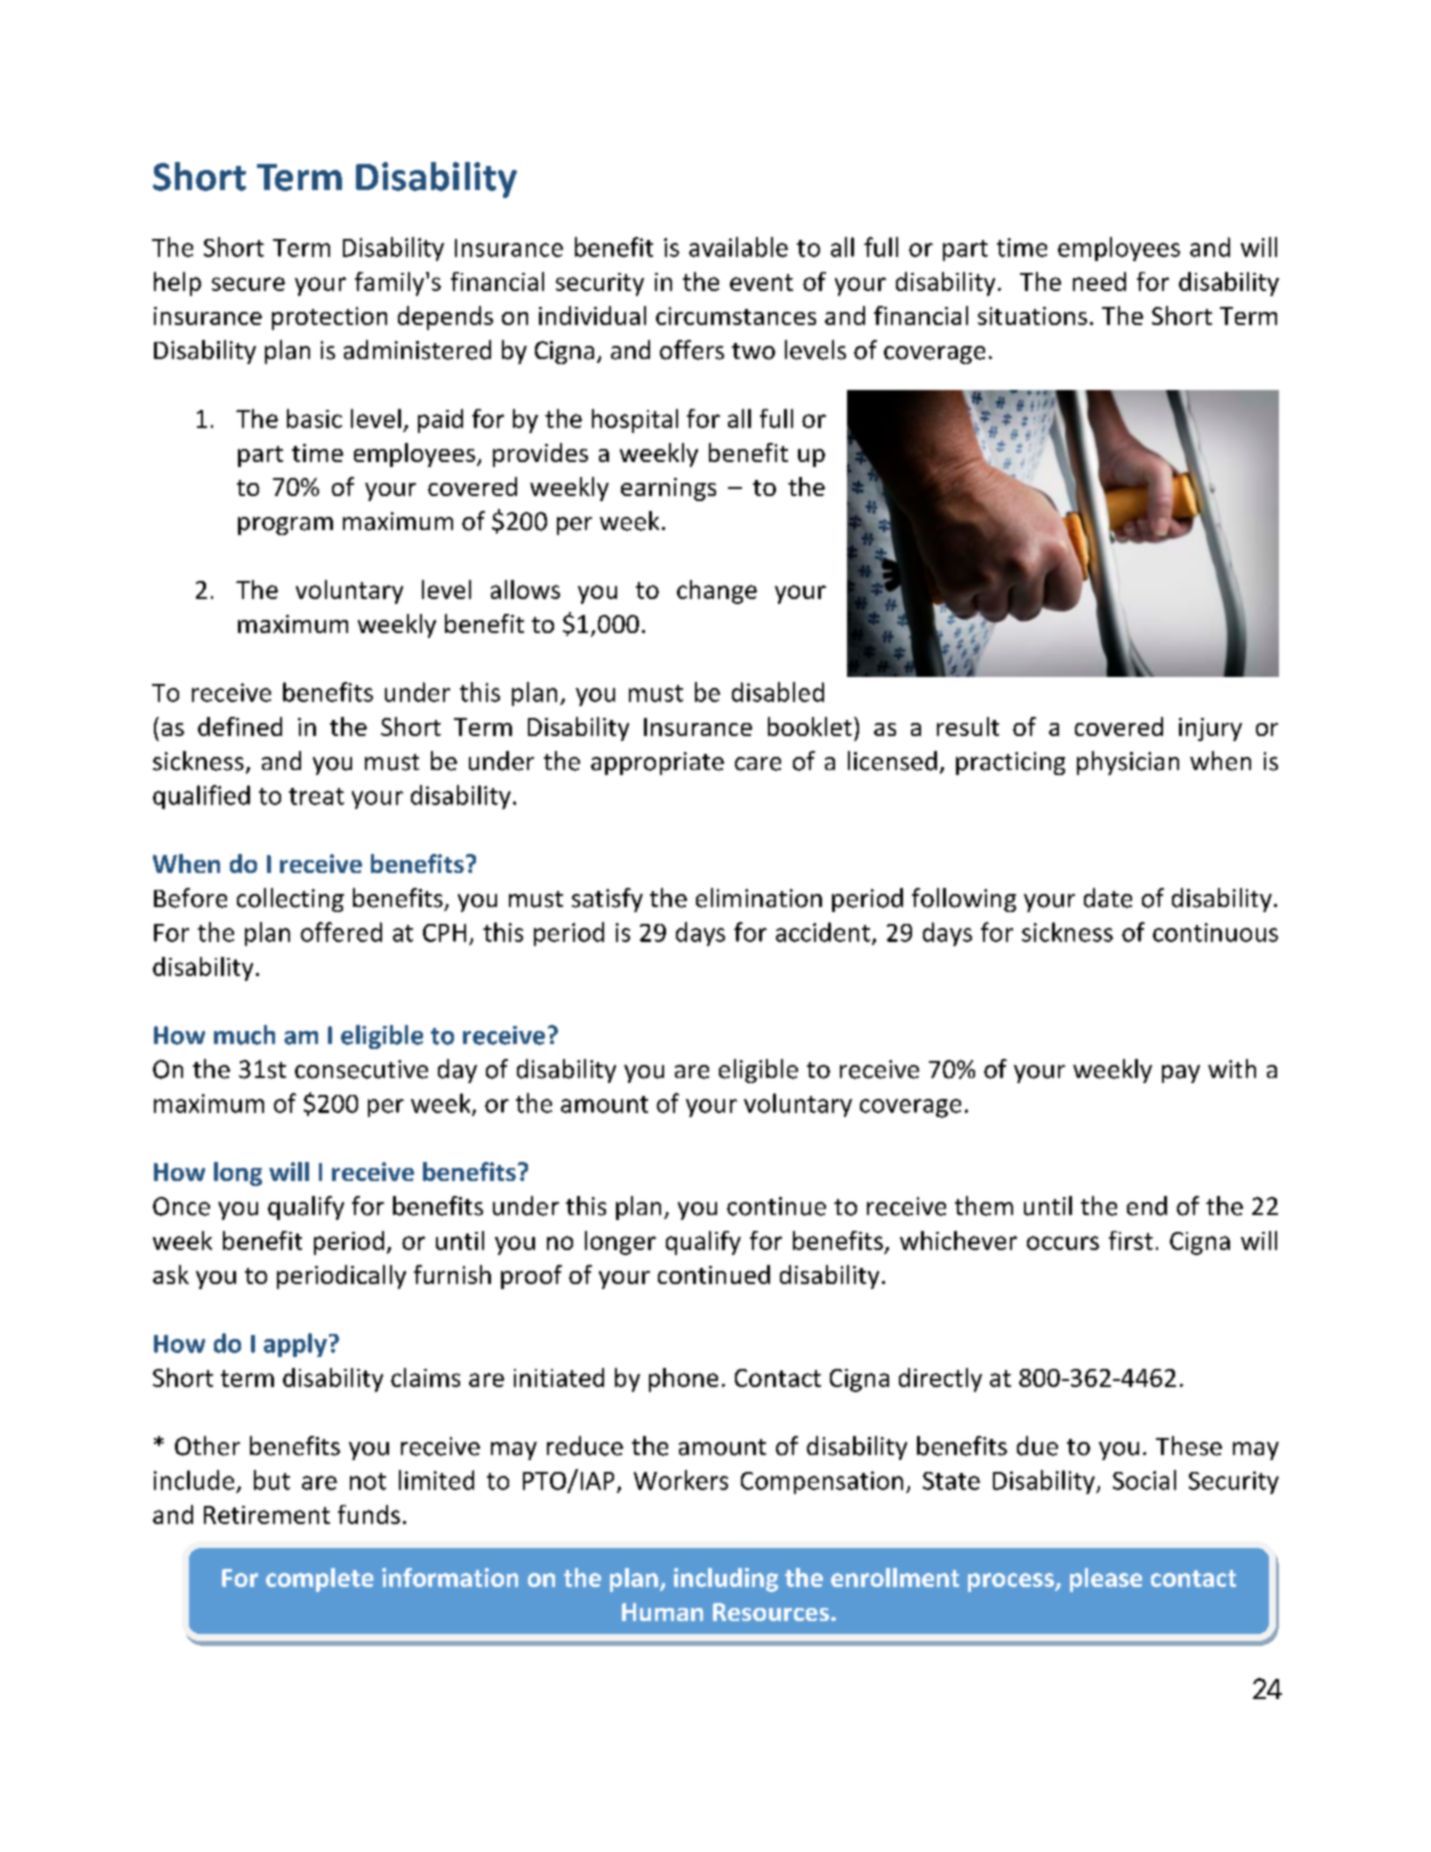  I want to click on including, so click(726, 1580).
